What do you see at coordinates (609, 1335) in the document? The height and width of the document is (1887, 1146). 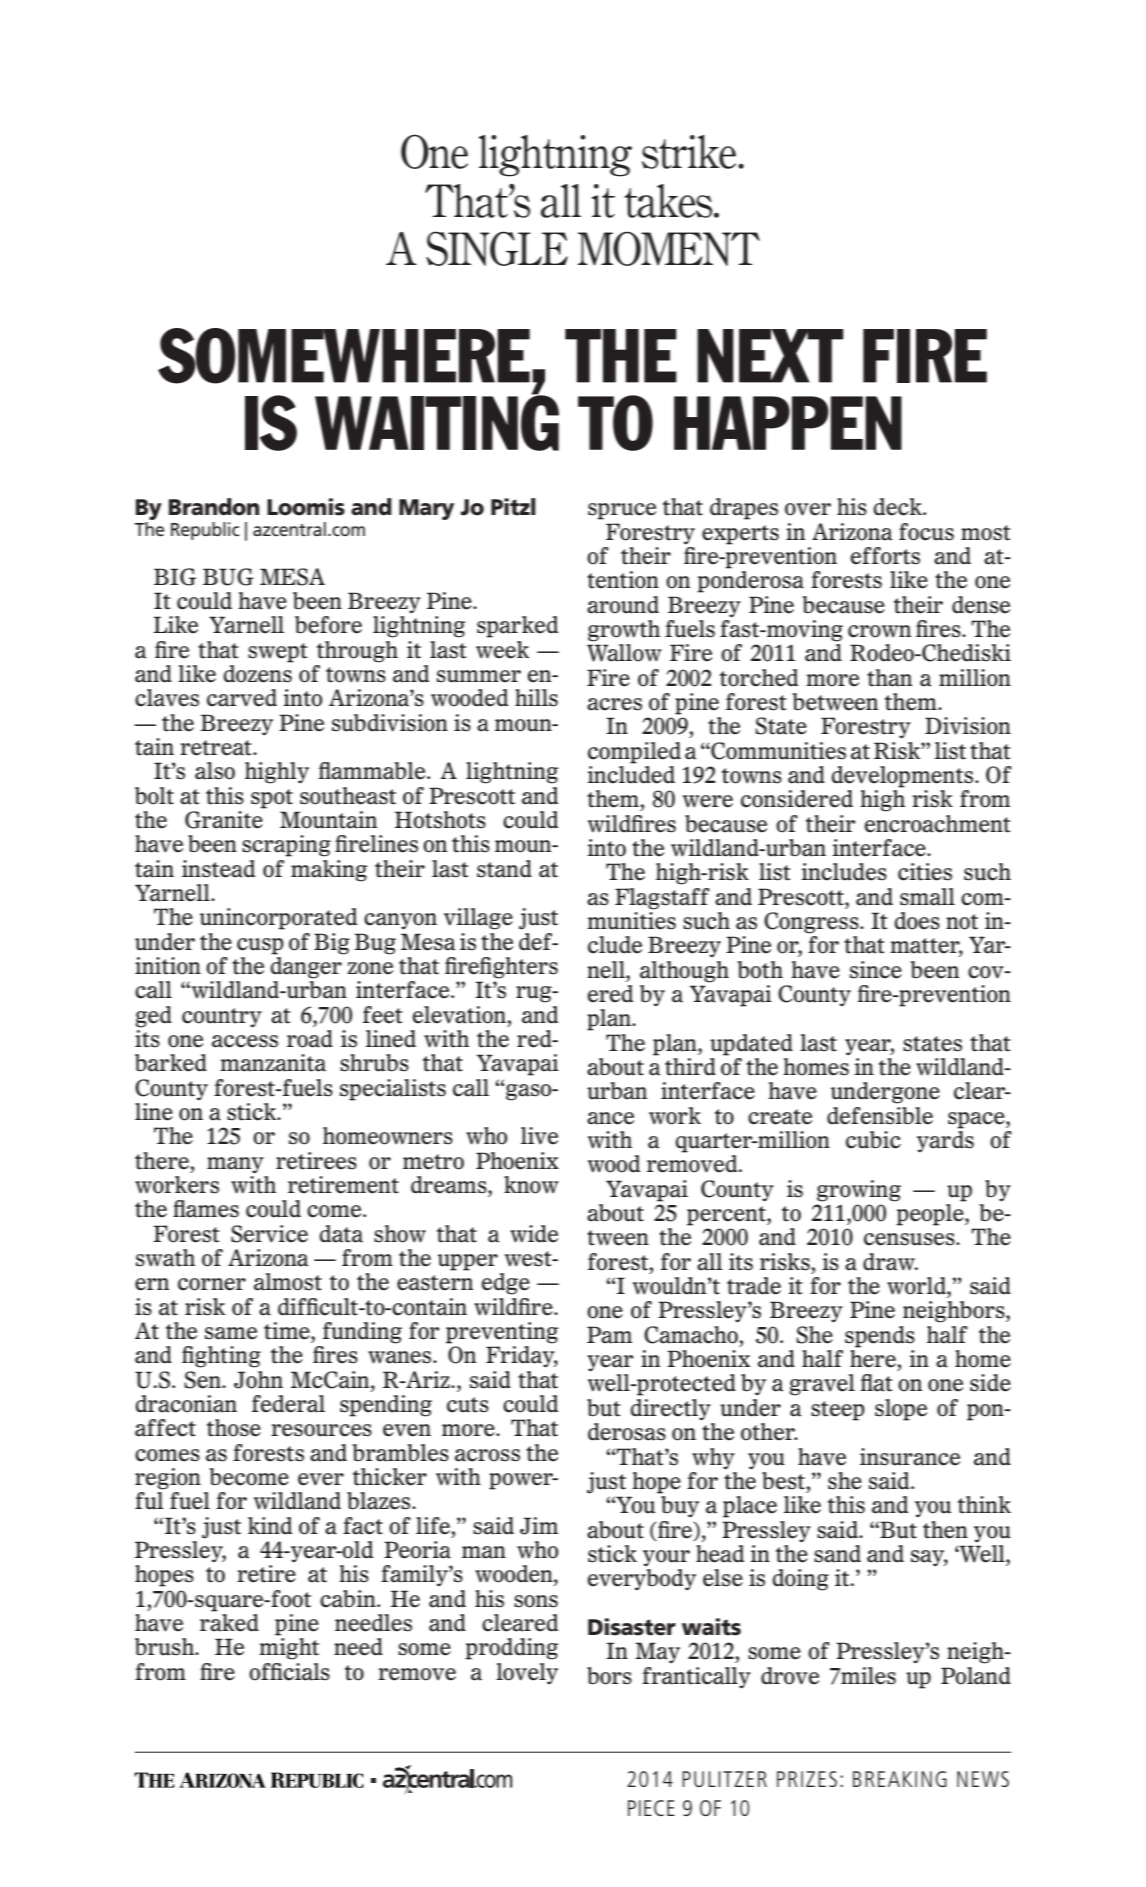 I see `Pam` at bounding box center [609, 1335].
